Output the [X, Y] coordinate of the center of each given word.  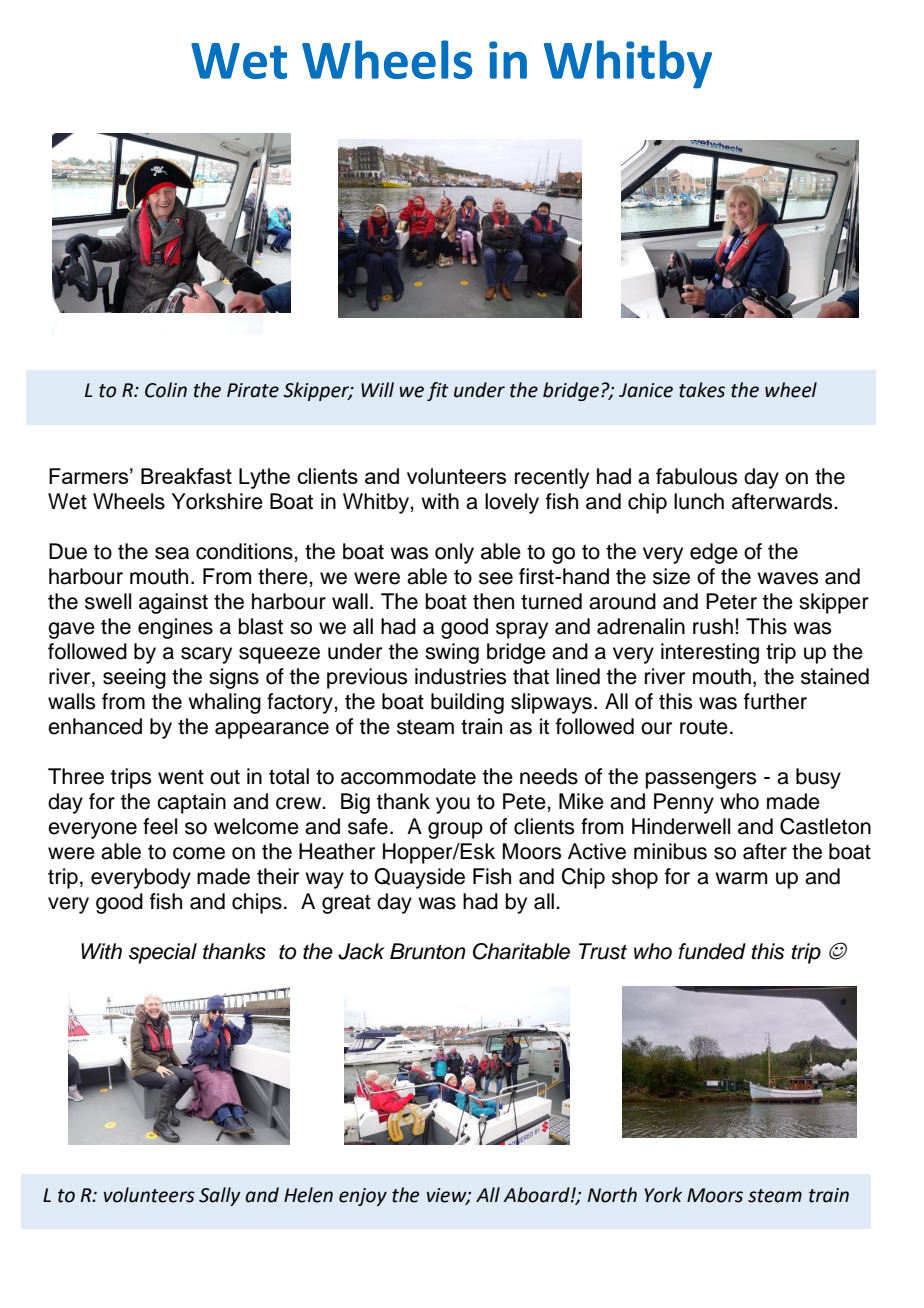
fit [438, 391]
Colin [166, 390]
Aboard [537, 1195]
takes [702, 390]
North [612, 1195]
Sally [220, 1196]
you [453, 805]
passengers [701, 780]
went [181, 777]
